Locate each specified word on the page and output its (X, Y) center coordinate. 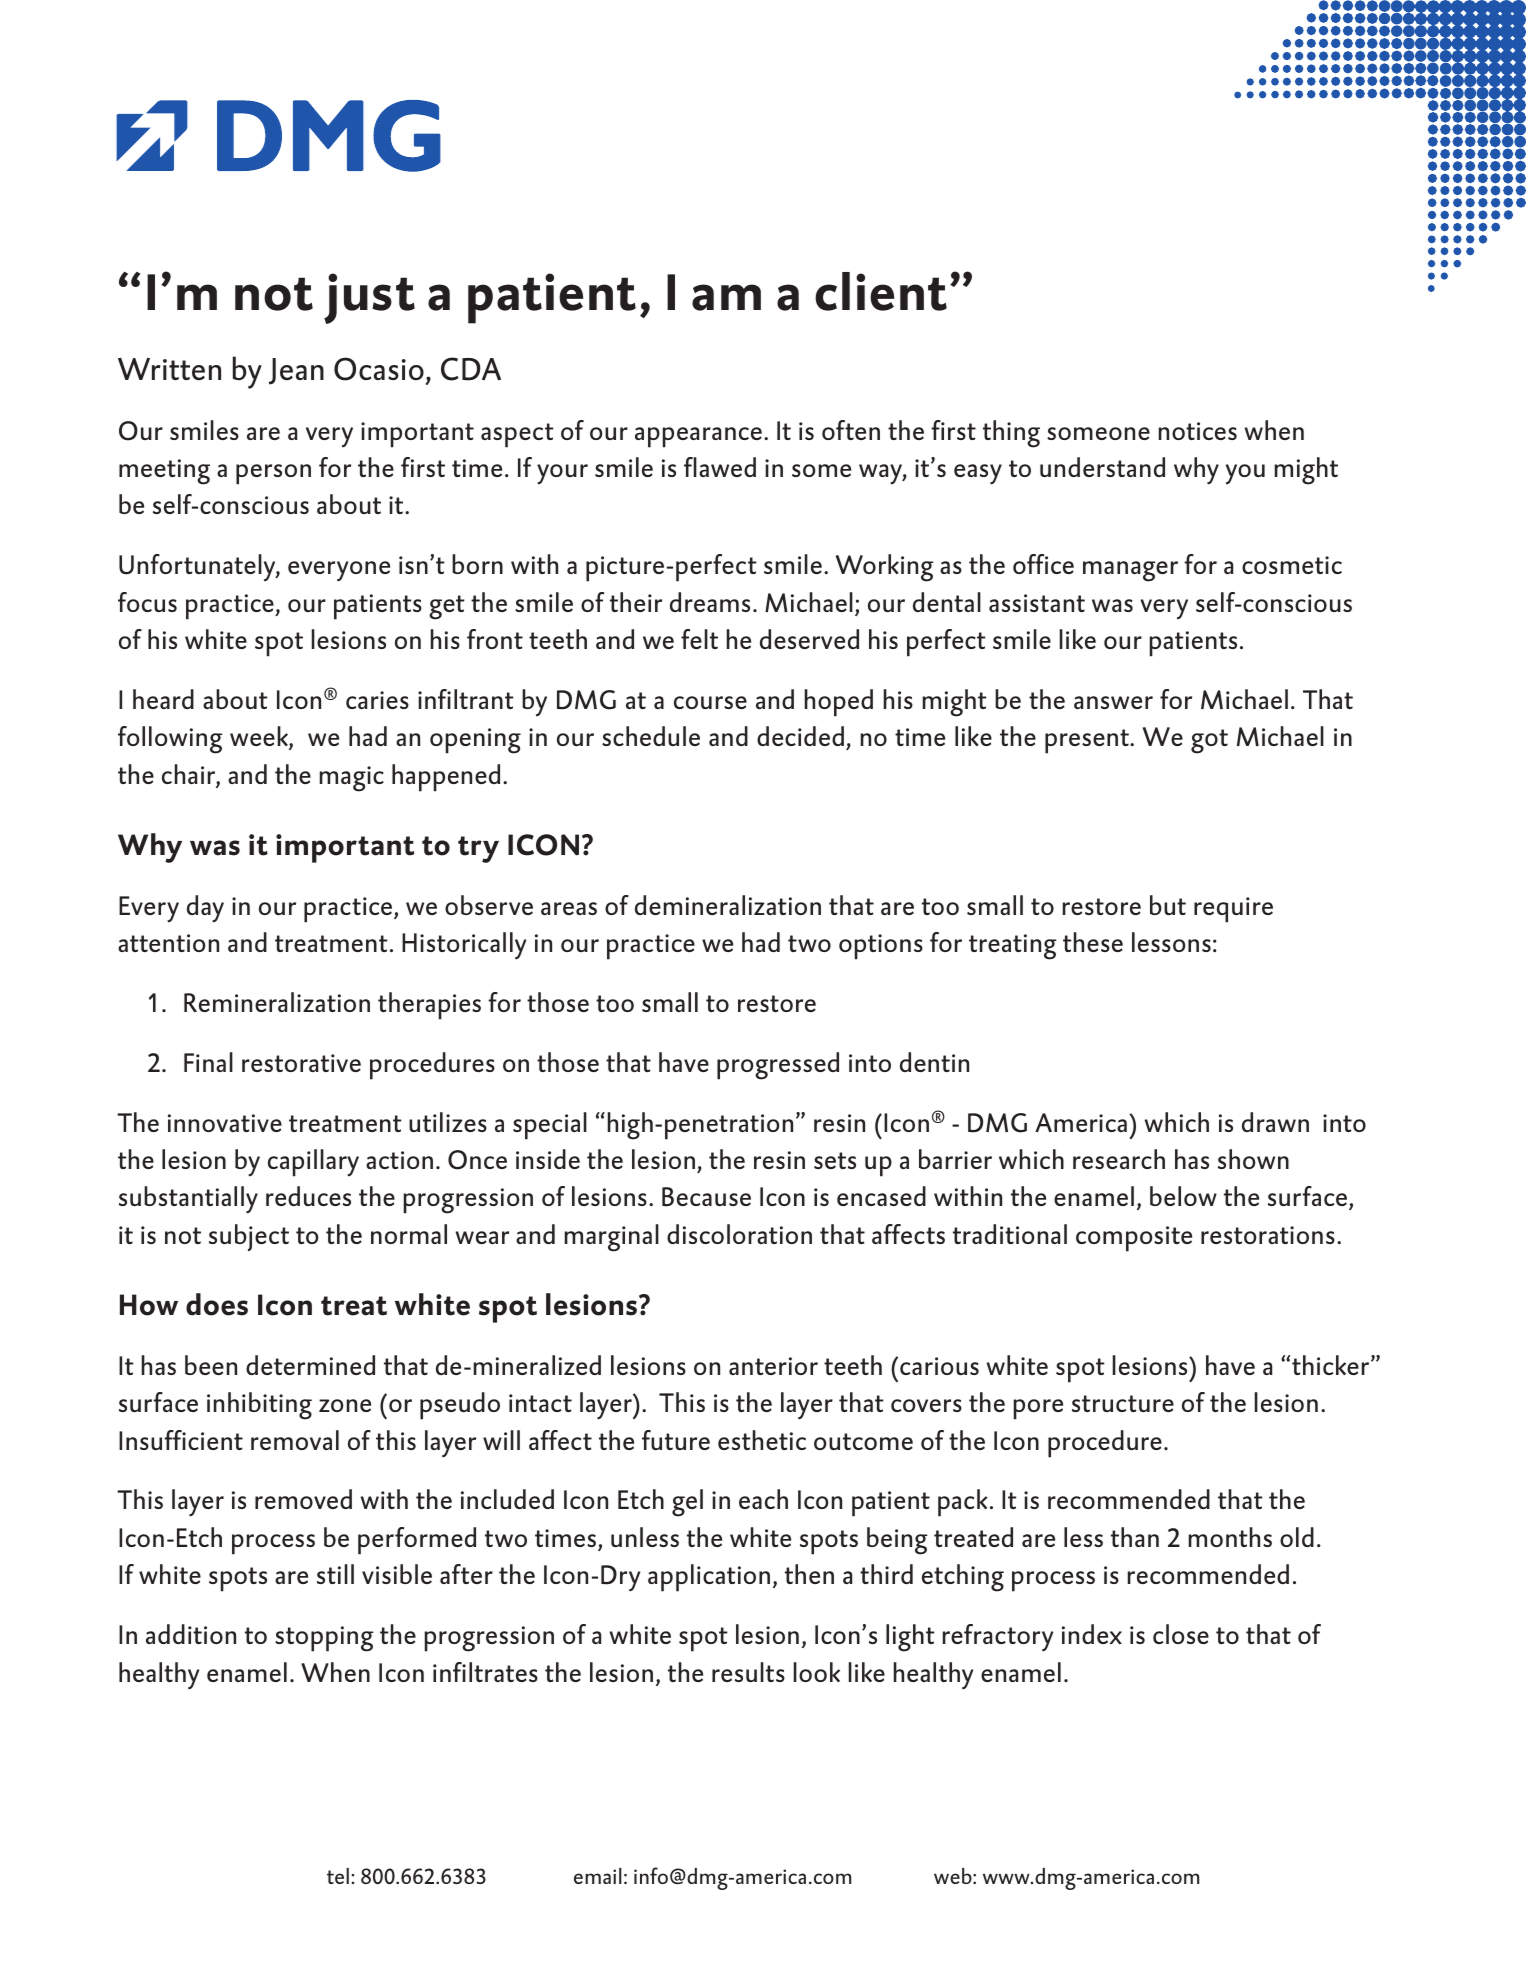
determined (310, 1365)
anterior (773, 1366)
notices (1198, 431)
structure (1123, 1403)
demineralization (728, 905)
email (598, 1876)
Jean (296, 371)
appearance (698, 437)
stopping (324, 1639)
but (1168, 905)
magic (352, 779)
